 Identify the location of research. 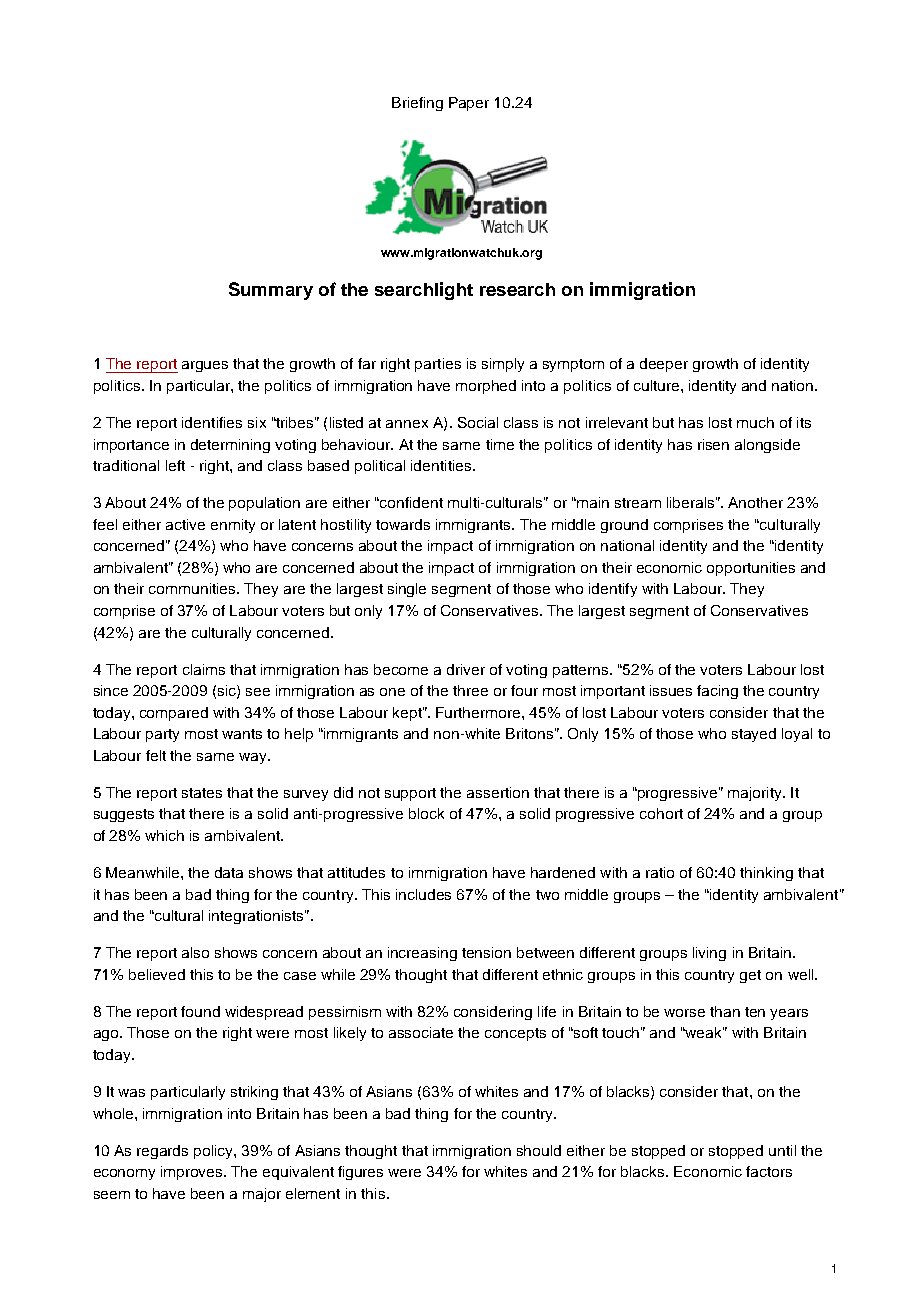
(517, 289).
